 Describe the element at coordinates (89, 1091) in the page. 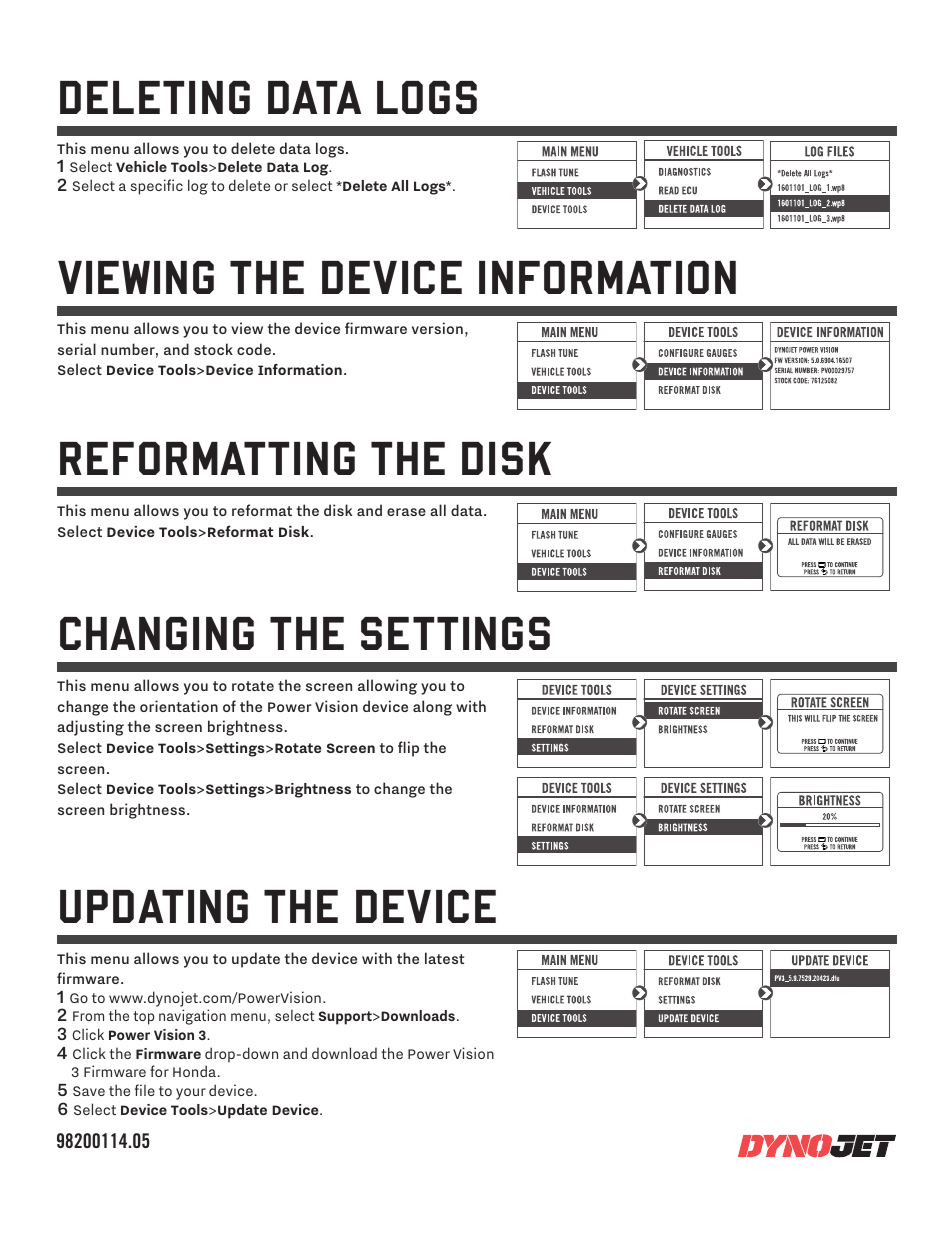

I see `Save` at that location.
